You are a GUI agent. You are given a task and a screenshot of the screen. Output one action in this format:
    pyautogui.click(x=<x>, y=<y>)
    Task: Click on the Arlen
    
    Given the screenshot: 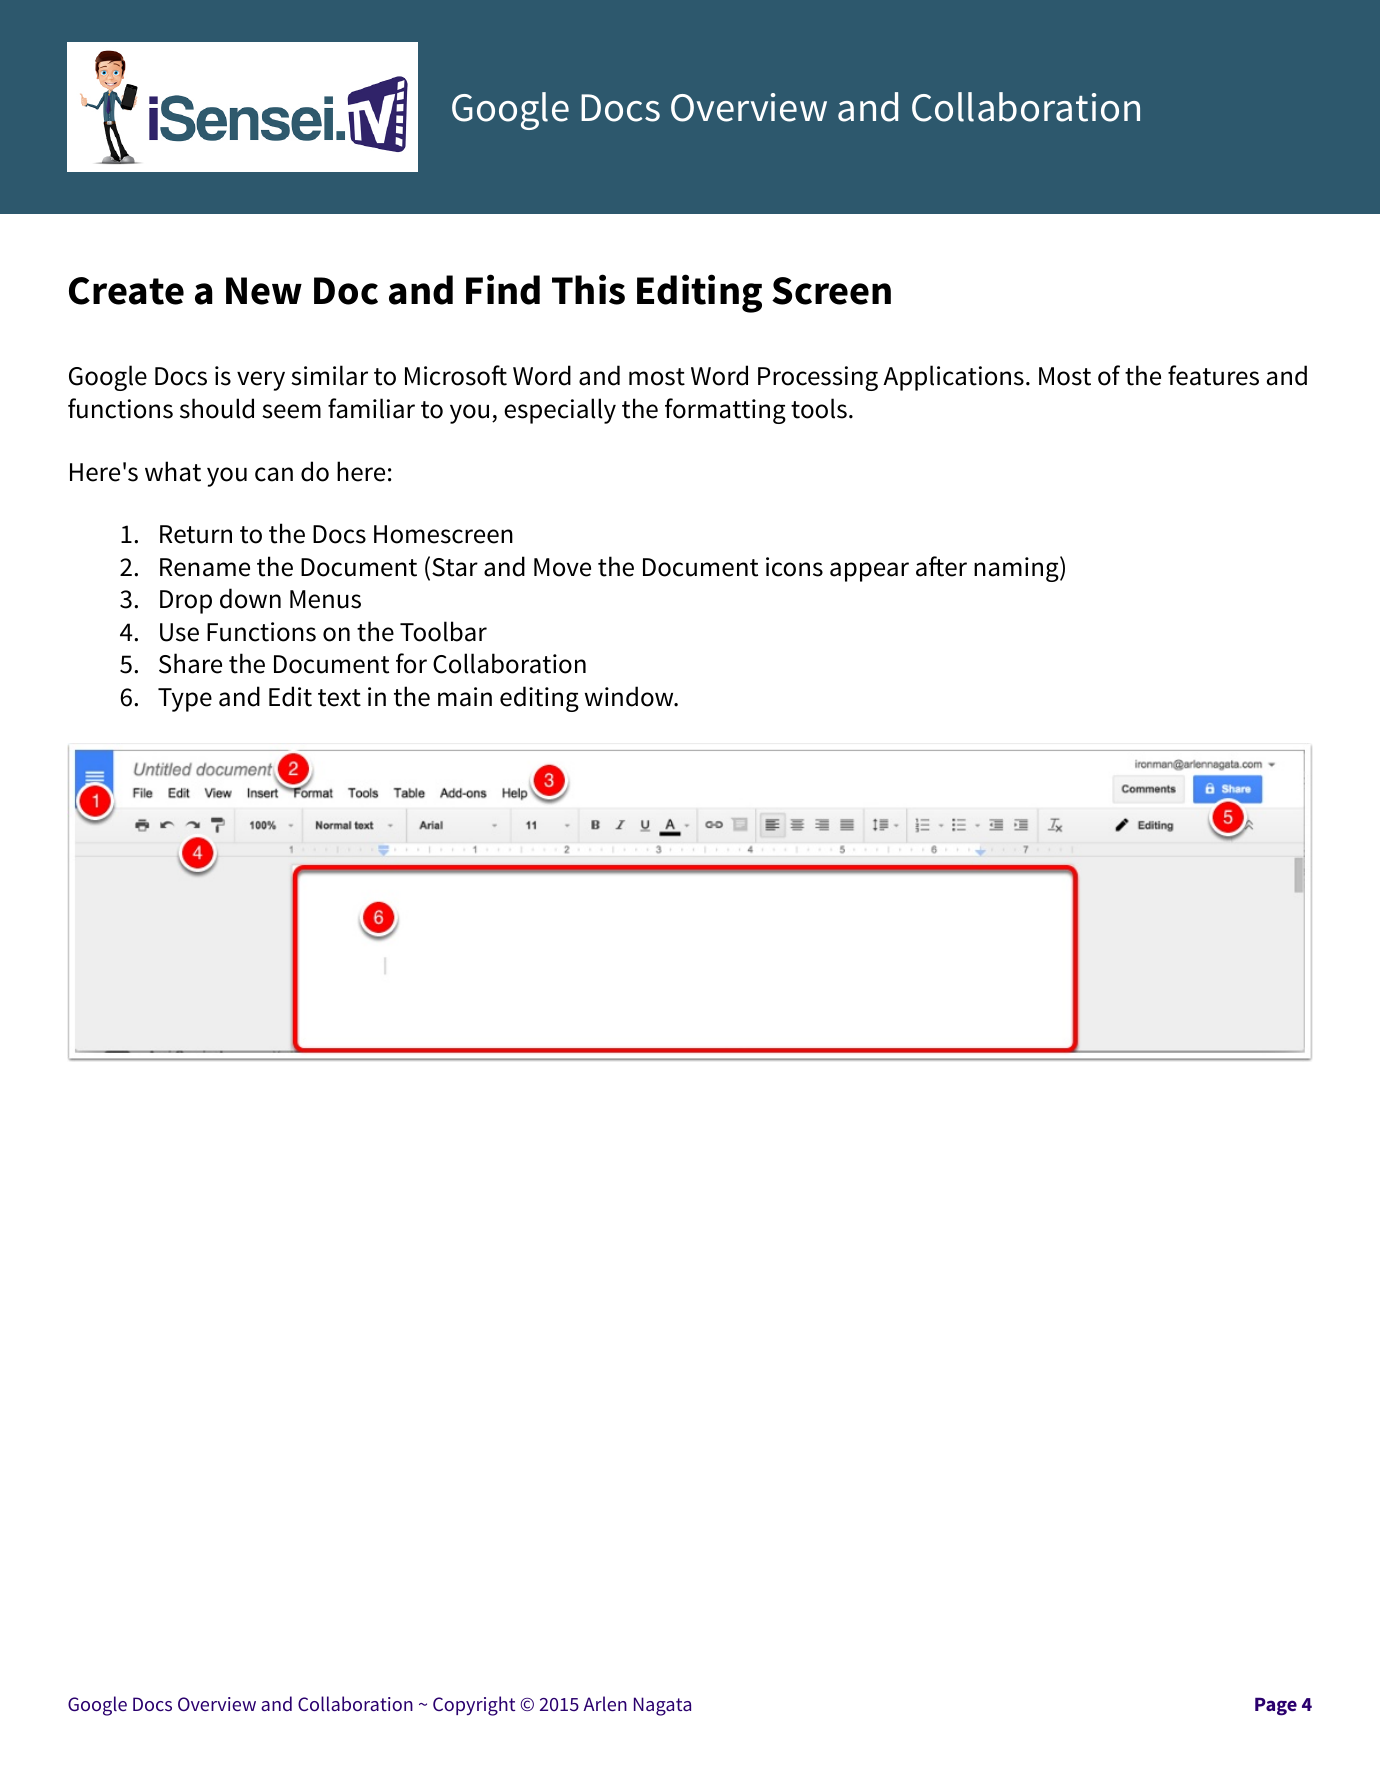 What is the action you would take?
    pyautogui.click(x=605, y=1703)
